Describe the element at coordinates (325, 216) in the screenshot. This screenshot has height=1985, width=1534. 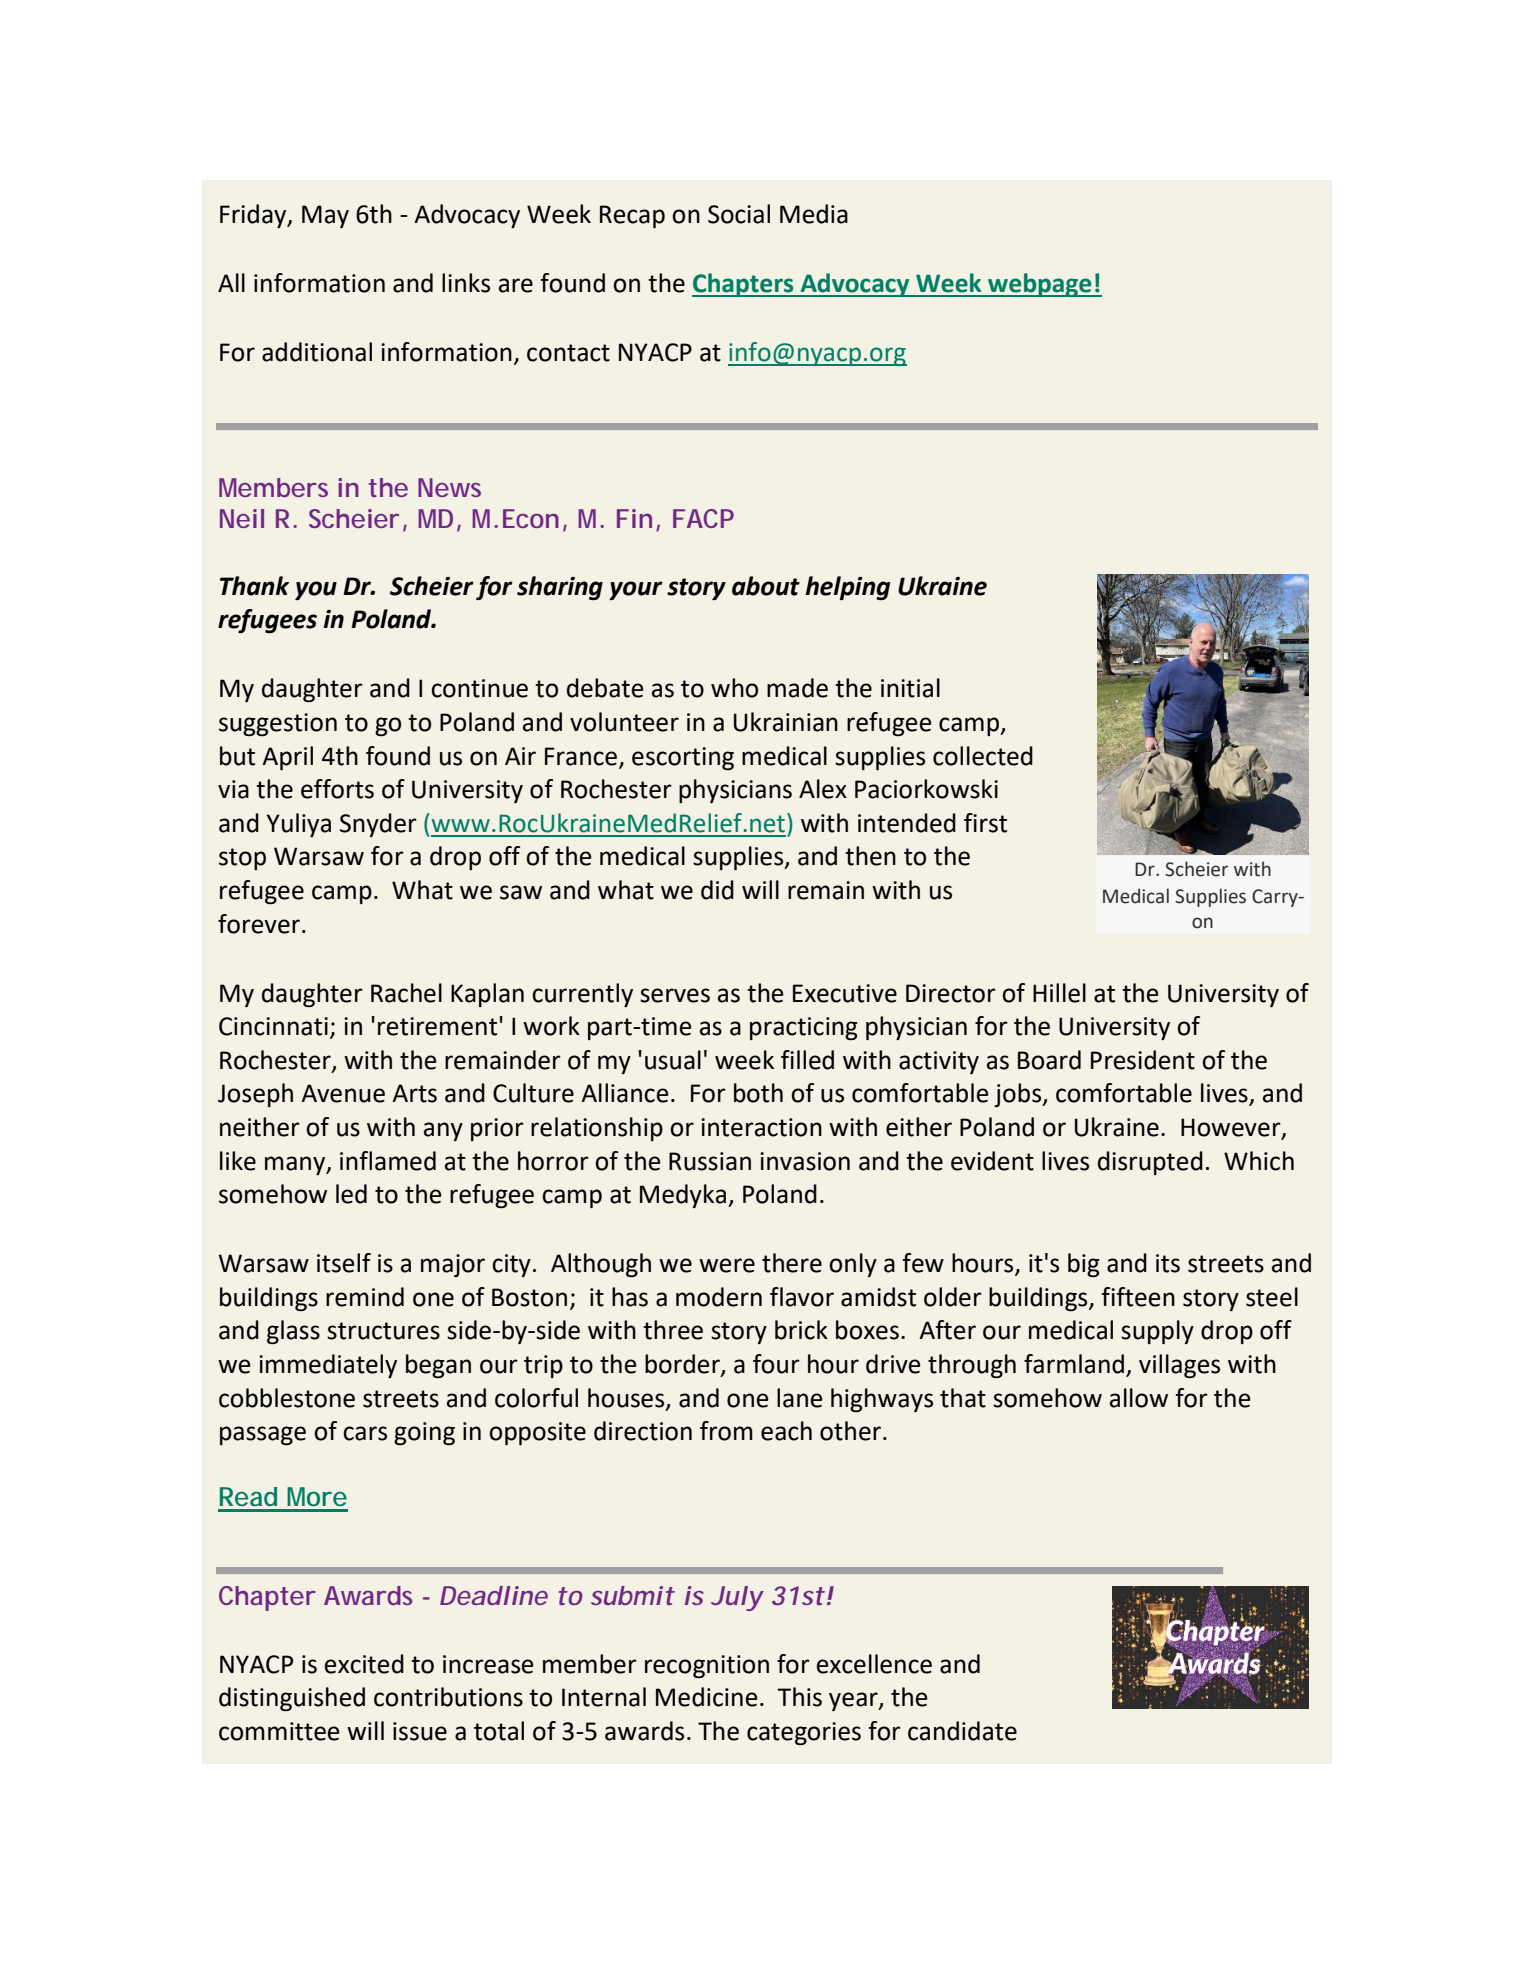
I see `May` at that location.
